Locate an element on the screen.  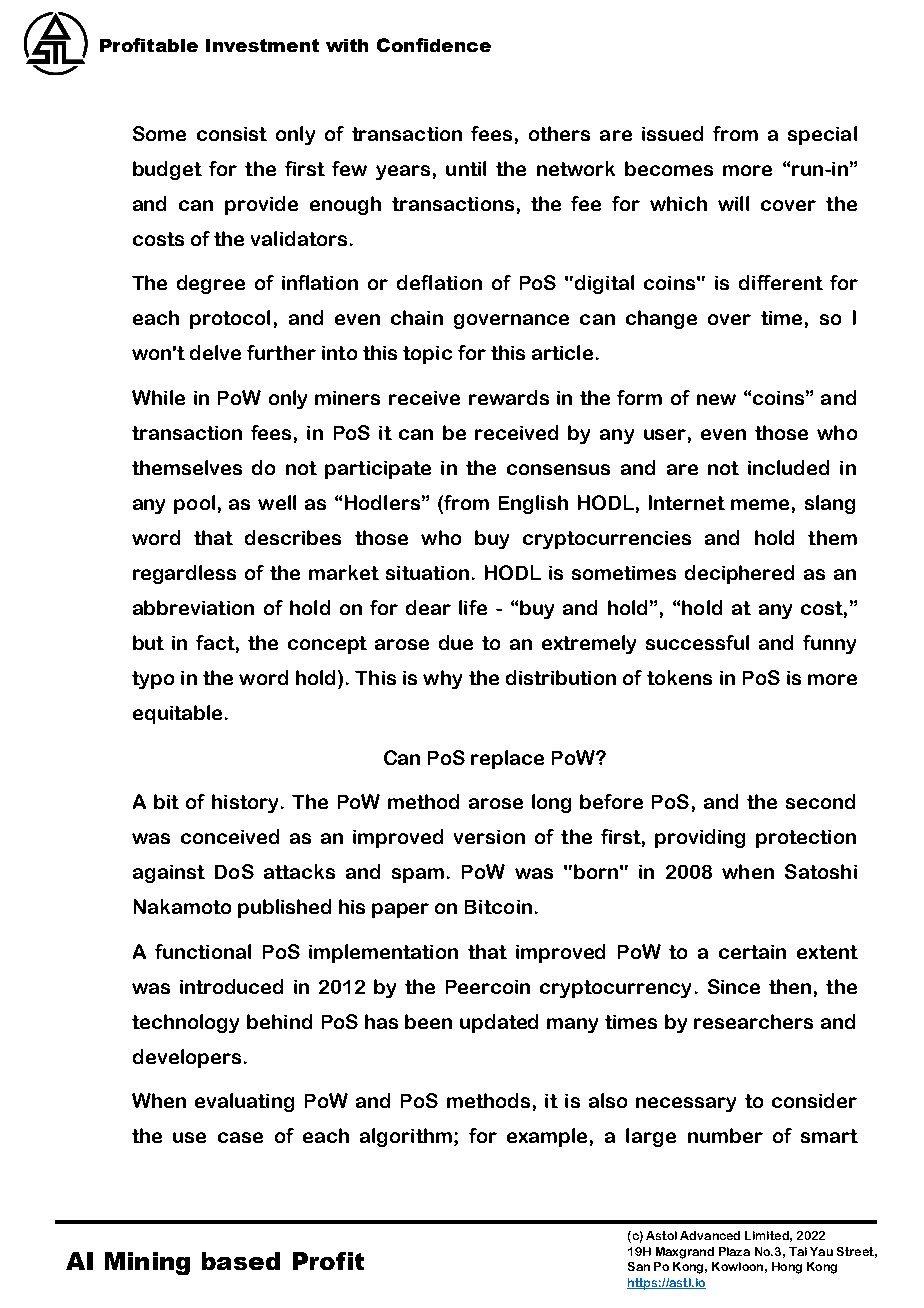
conceived is located at coordinates (230, 836).
